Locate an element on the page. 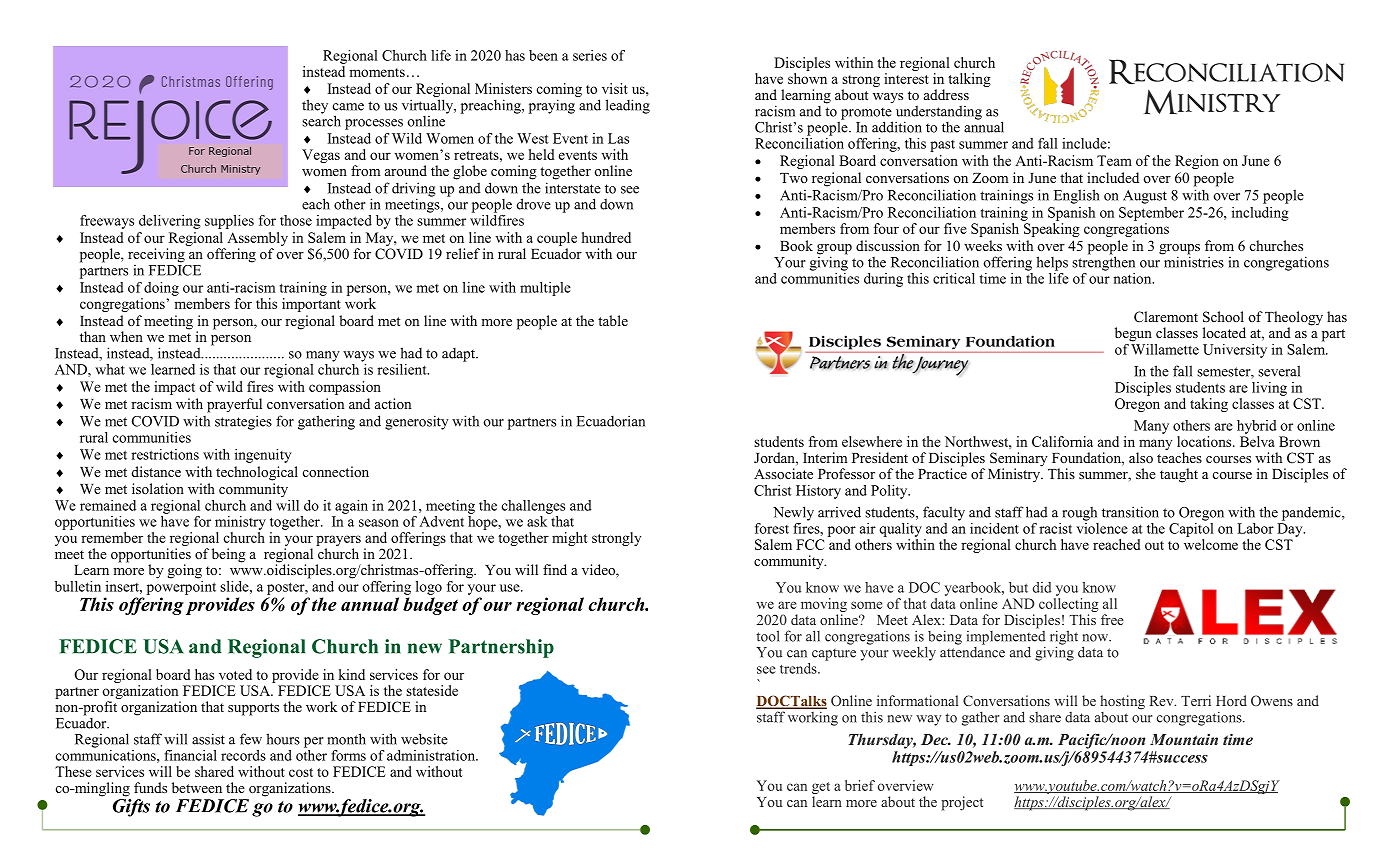  visit is located at coordinates (615, 88).
